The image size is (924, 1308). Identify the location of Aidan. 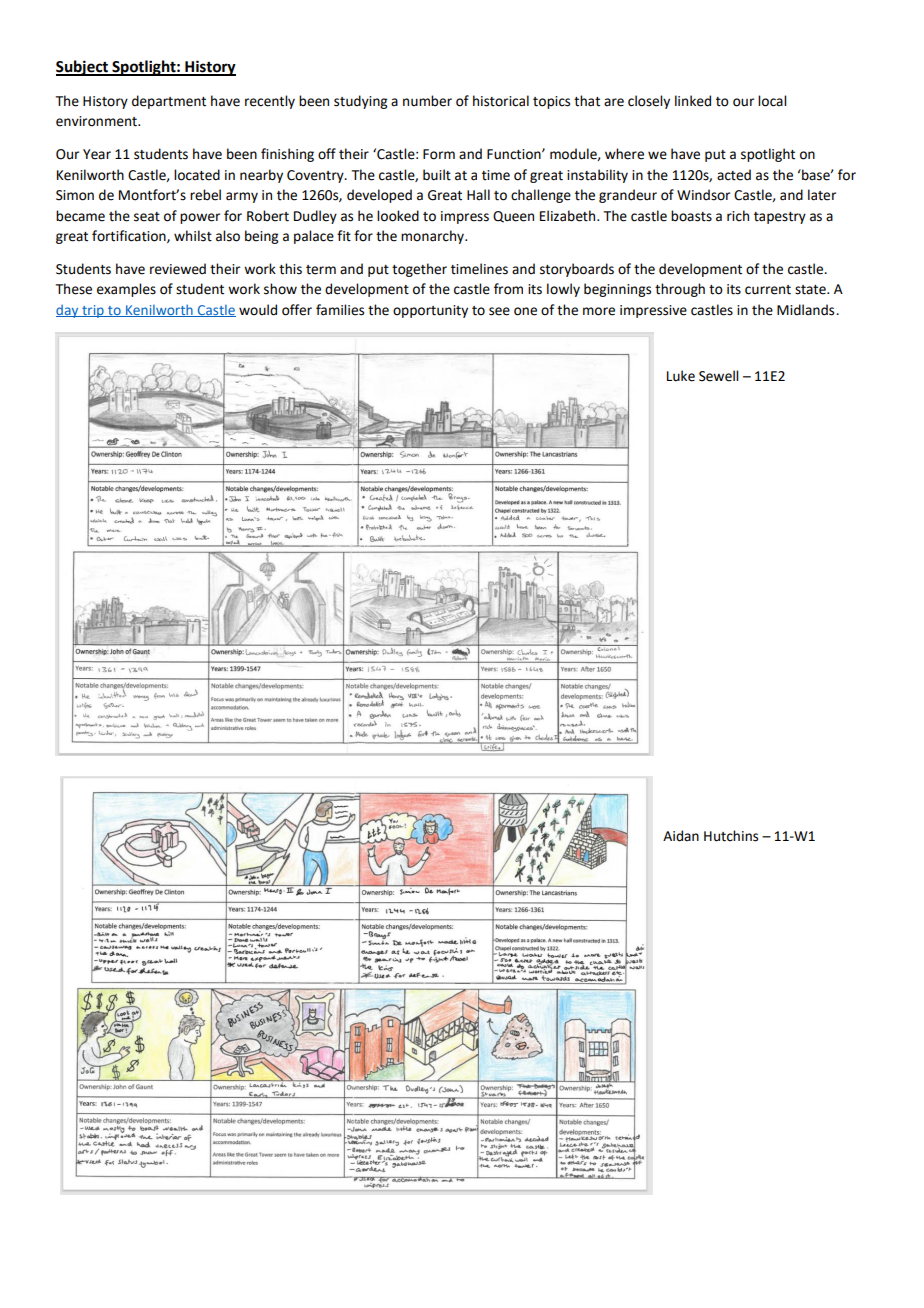
(681, 836).
